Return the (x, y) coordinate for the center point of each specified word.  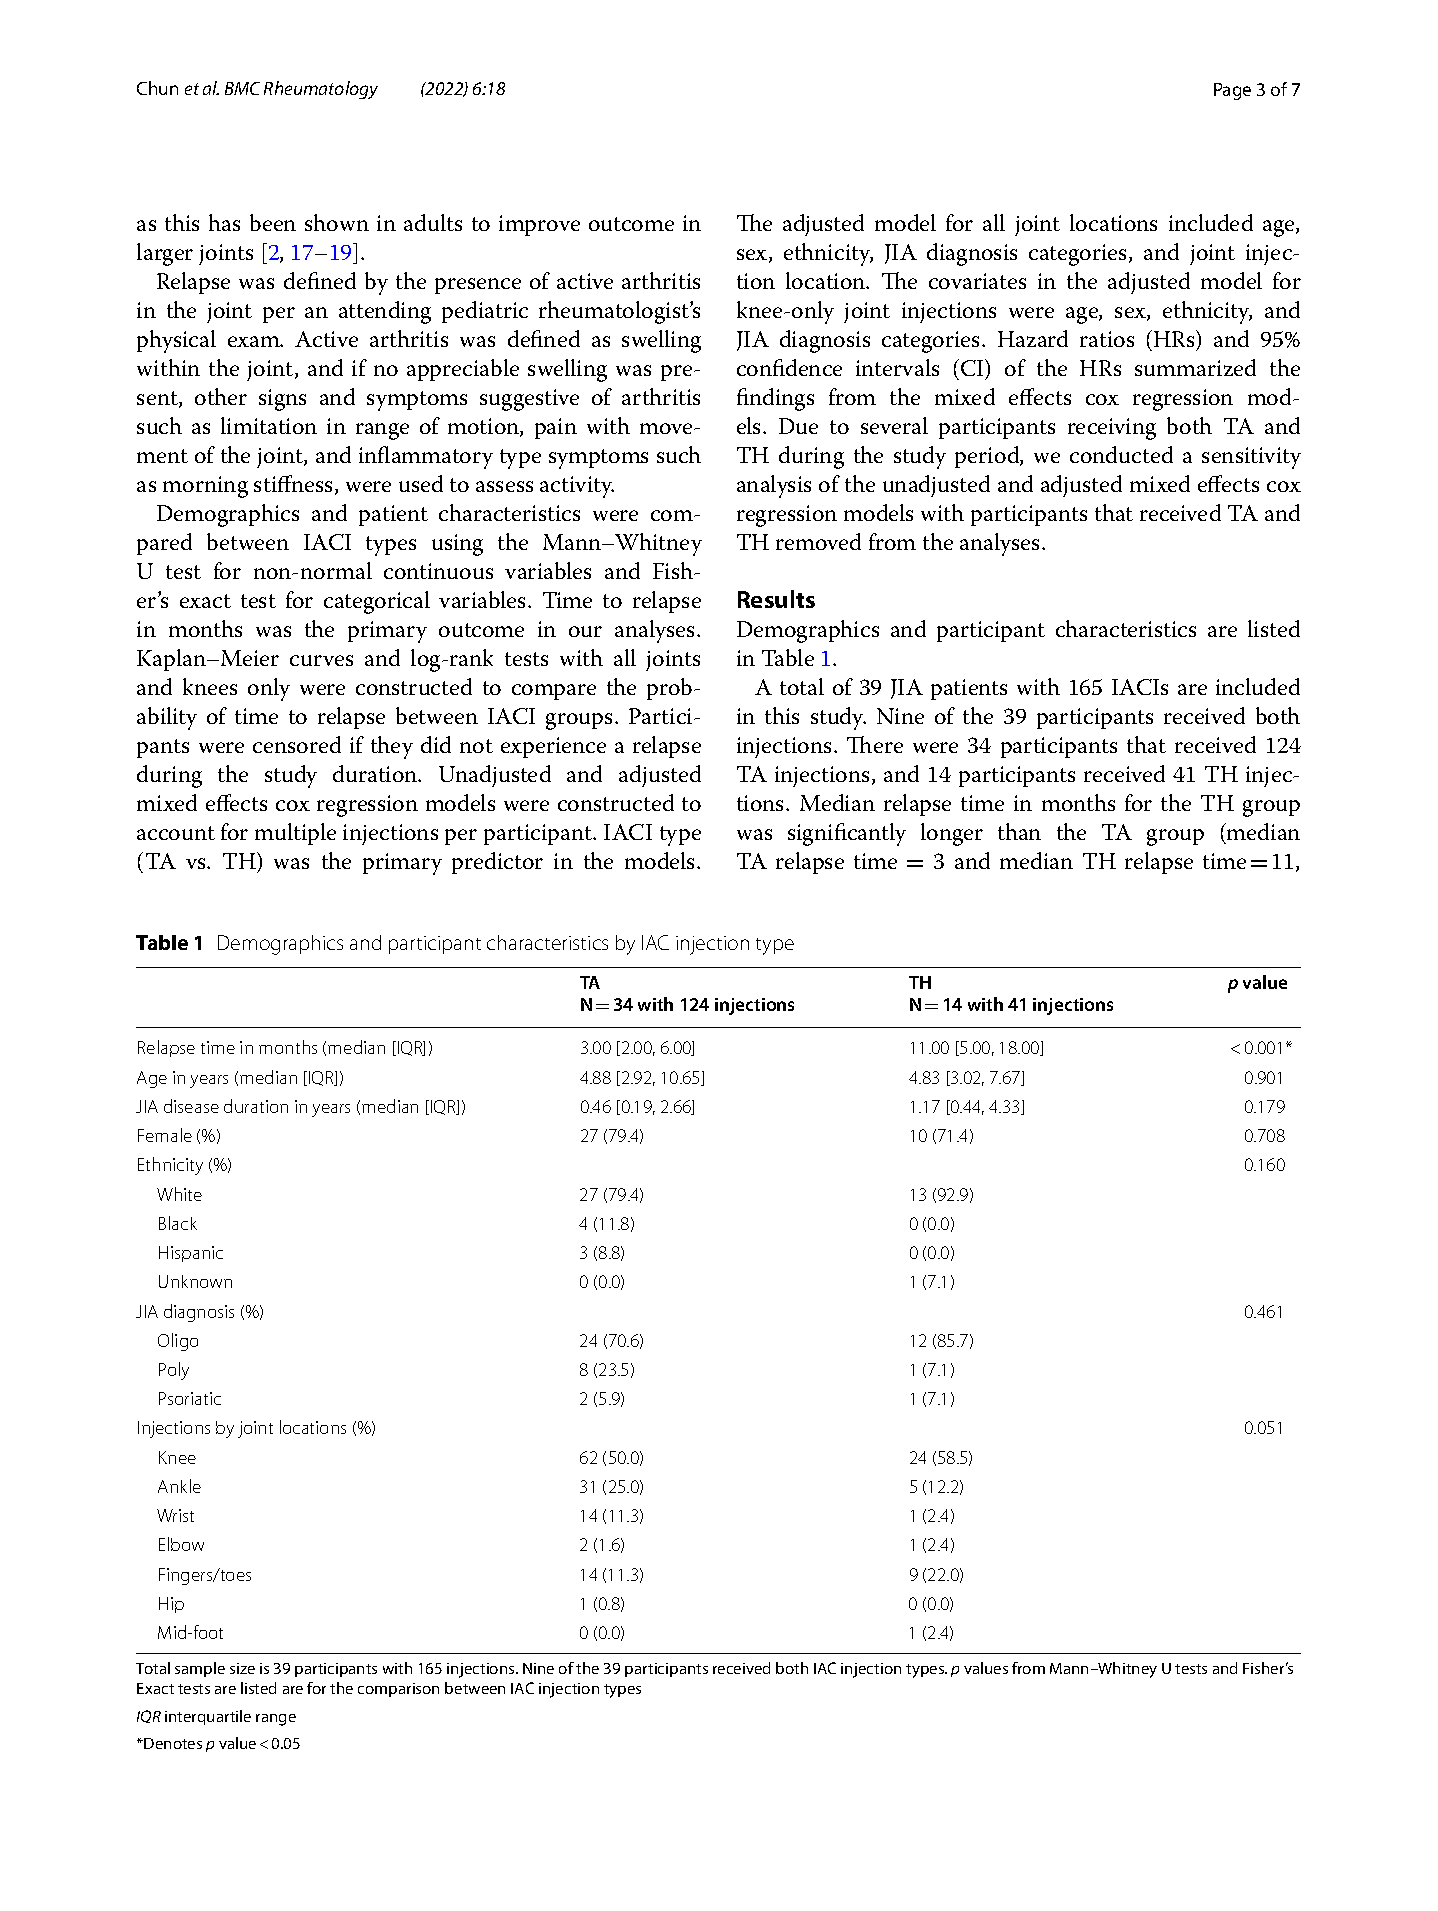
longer (952, 834)
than (1019, 831)
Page (1232, 91)
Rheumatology (321, 90)
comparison (398, 1690)
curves (321, 660)
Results (776, 599)
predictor (497, 863)
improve (539, 225)
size (242, 1668)
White (179, 1194)
